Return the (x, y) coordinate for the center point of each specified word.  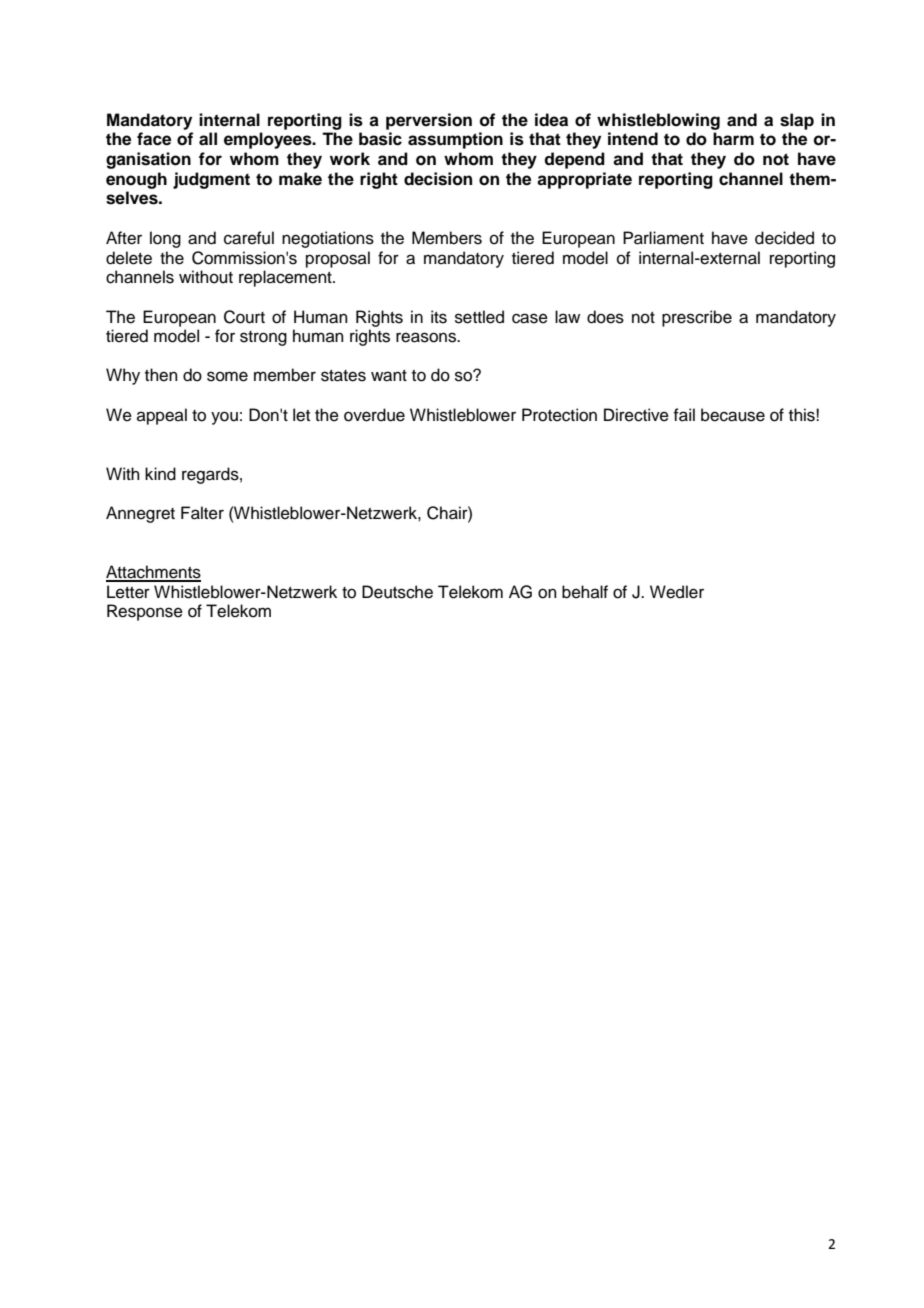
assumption (455, 140)
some (227, 376)
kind (160, 474)
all (208, 139)
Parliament (663, 238)
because (733, 415)
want (389, 376)
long (165, 239)
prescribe (697, 318)
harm (733, 139)
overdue (374, 415)
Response (145, 612)
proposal (338, 259)
